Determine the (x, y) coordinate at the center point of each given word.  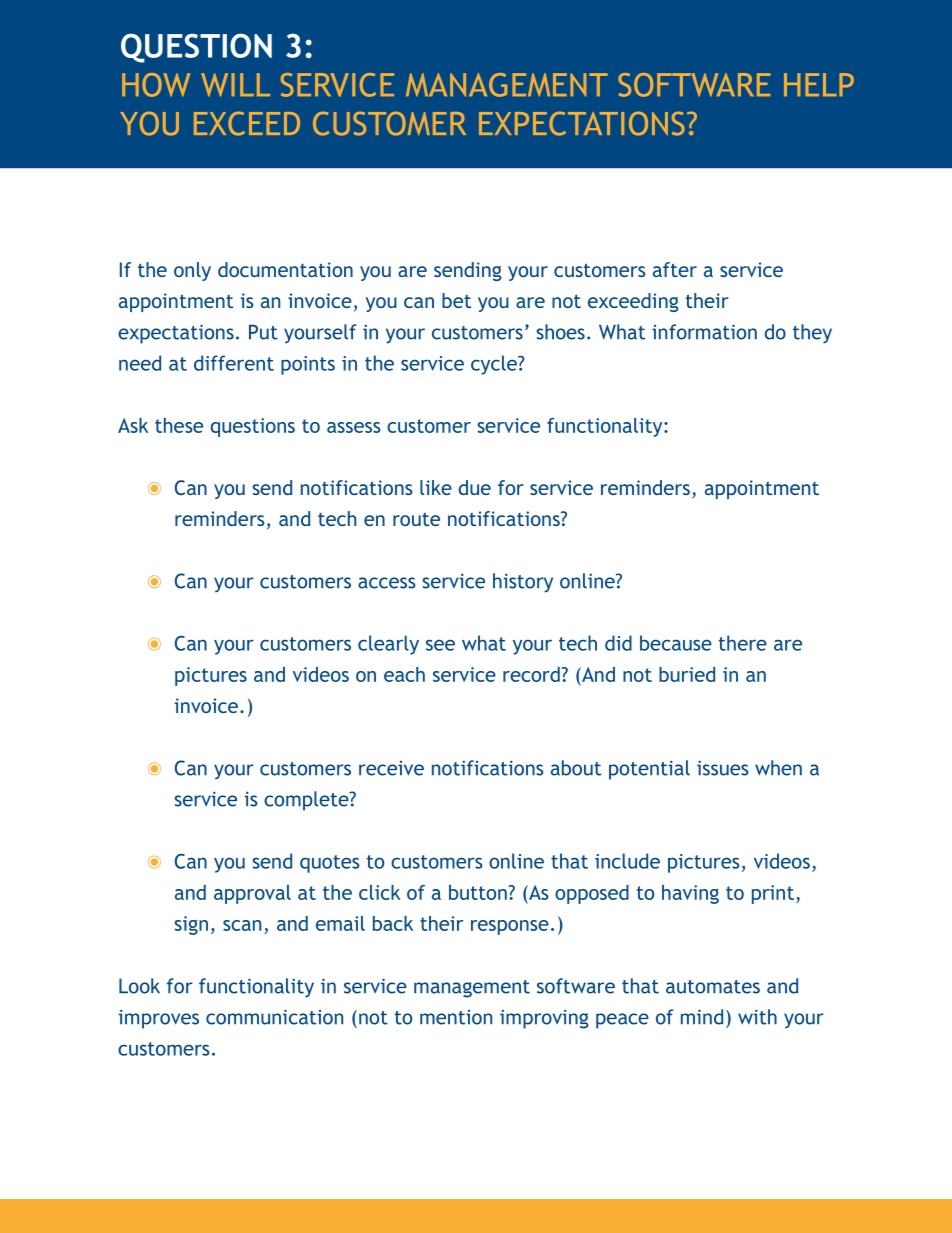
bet (456, 300)
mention (456, 1017)
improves (159, 1019)
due (475, 487)
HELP (819, 84)
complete (307, 801)
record (532, 674)
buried (687, 674)
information (704, 332)
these (179, 425)
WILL (235, 85)
